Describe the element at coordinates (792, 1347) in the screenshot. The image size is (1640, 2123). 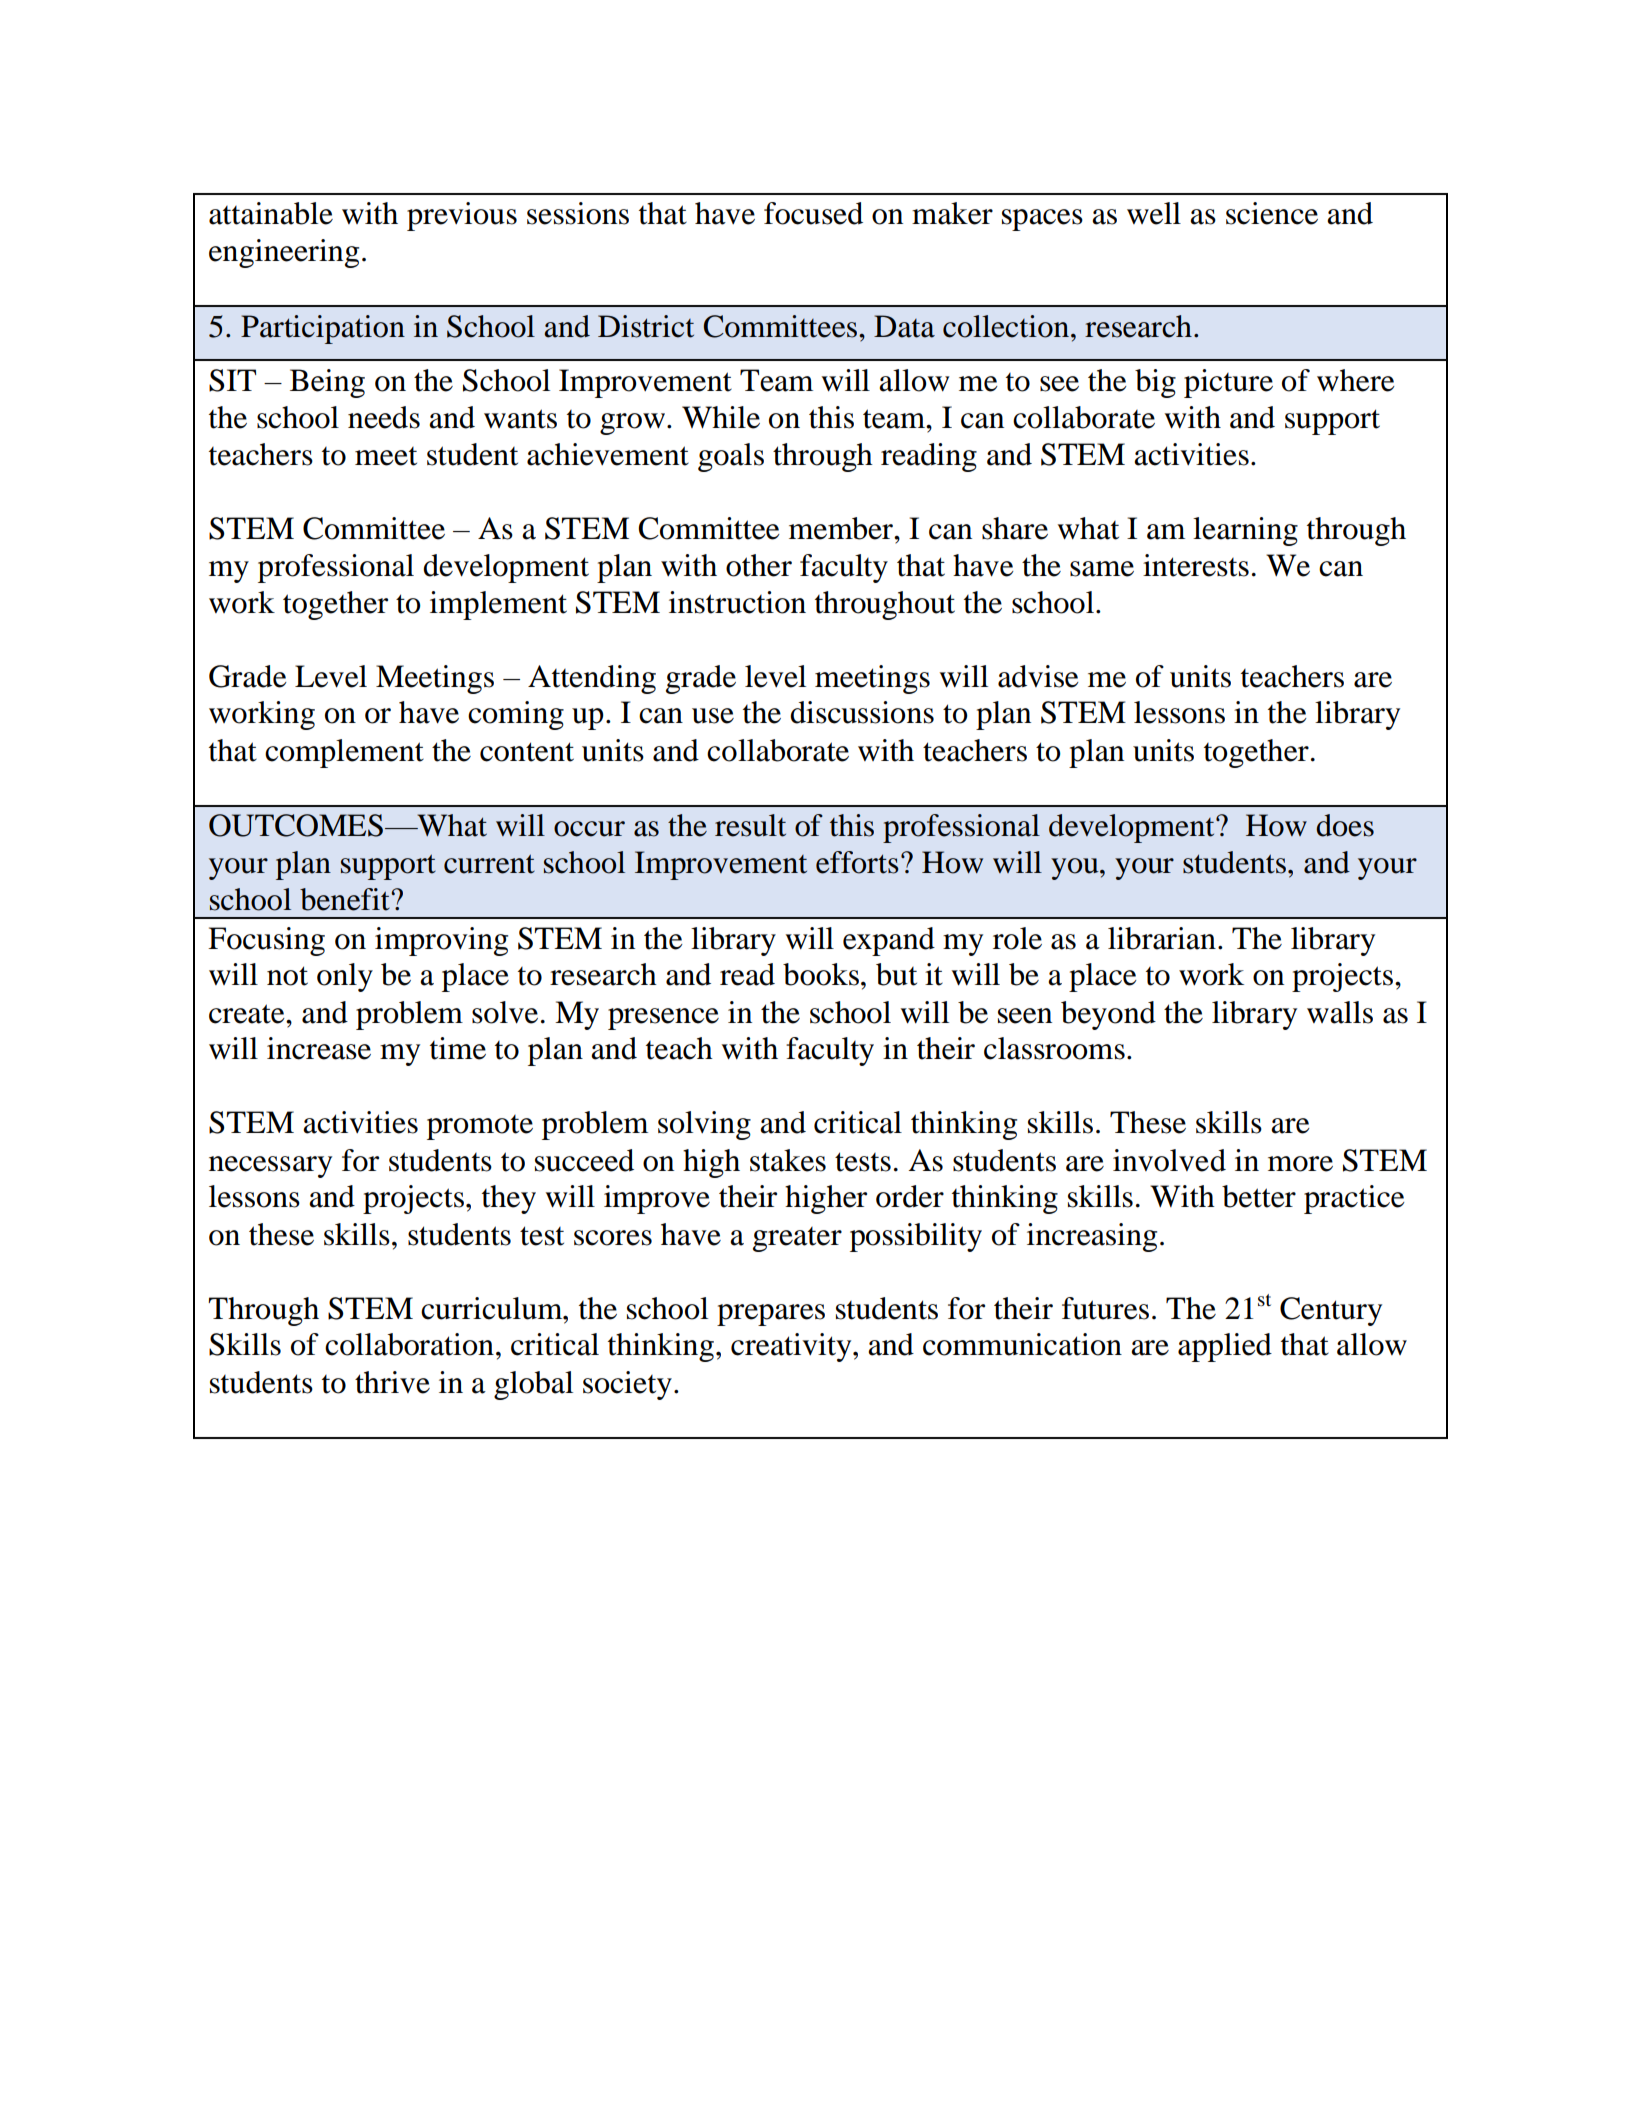
I see `creativity` at that location.
